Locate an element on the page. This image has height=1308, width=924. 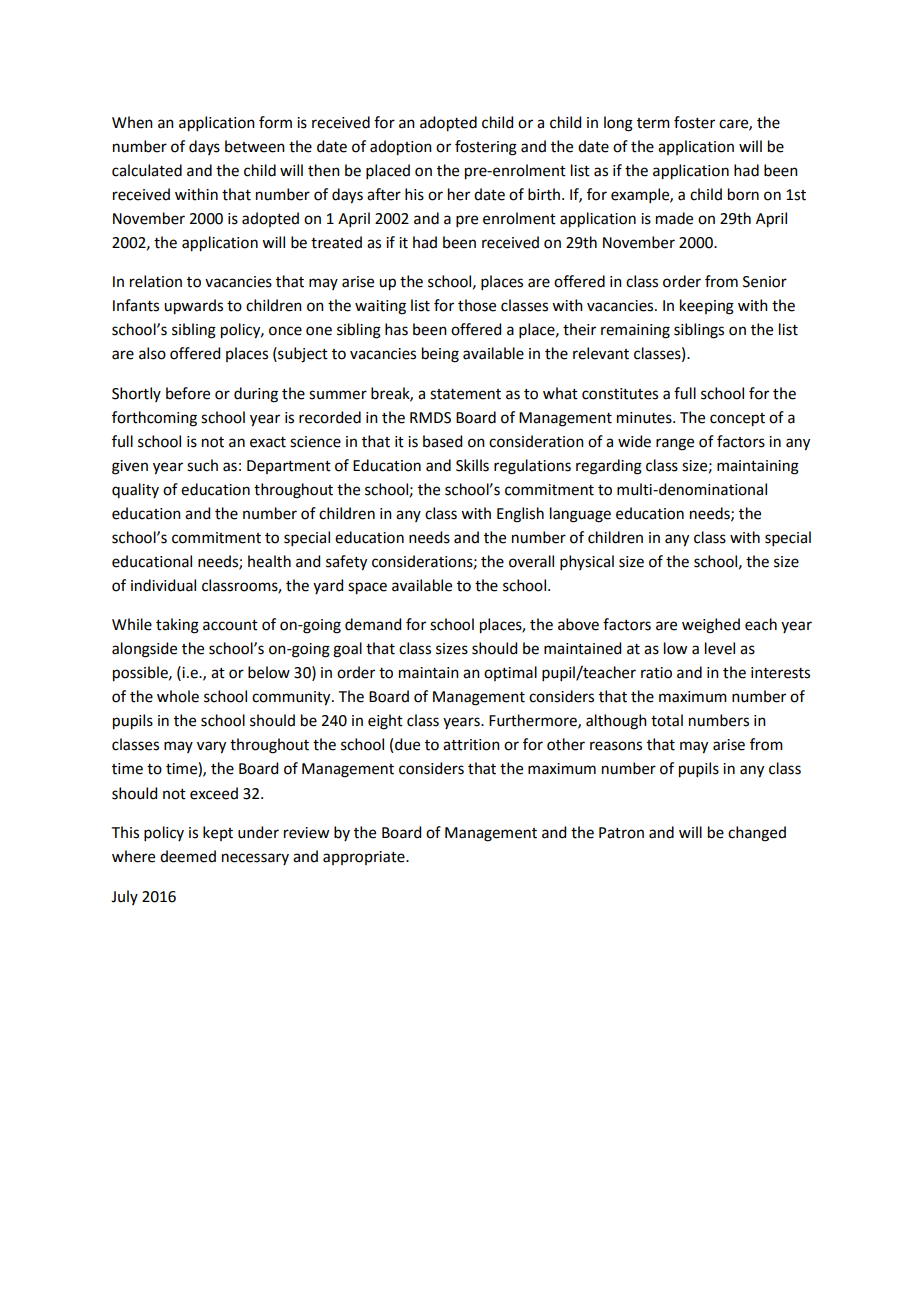
deemed is located at coordinates (188, 856).
